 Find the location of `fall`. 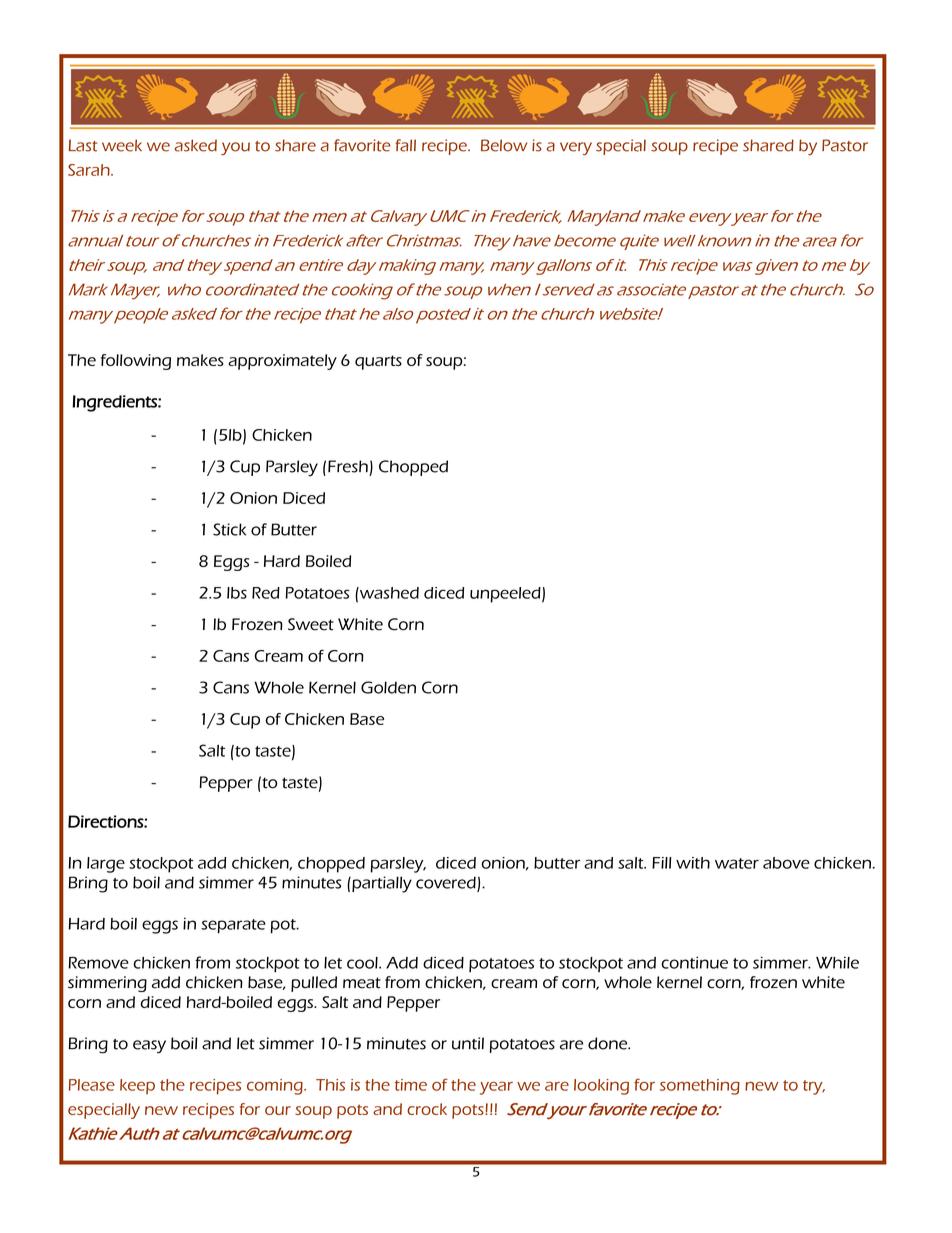

fall is located at coordinates (405, 145).
